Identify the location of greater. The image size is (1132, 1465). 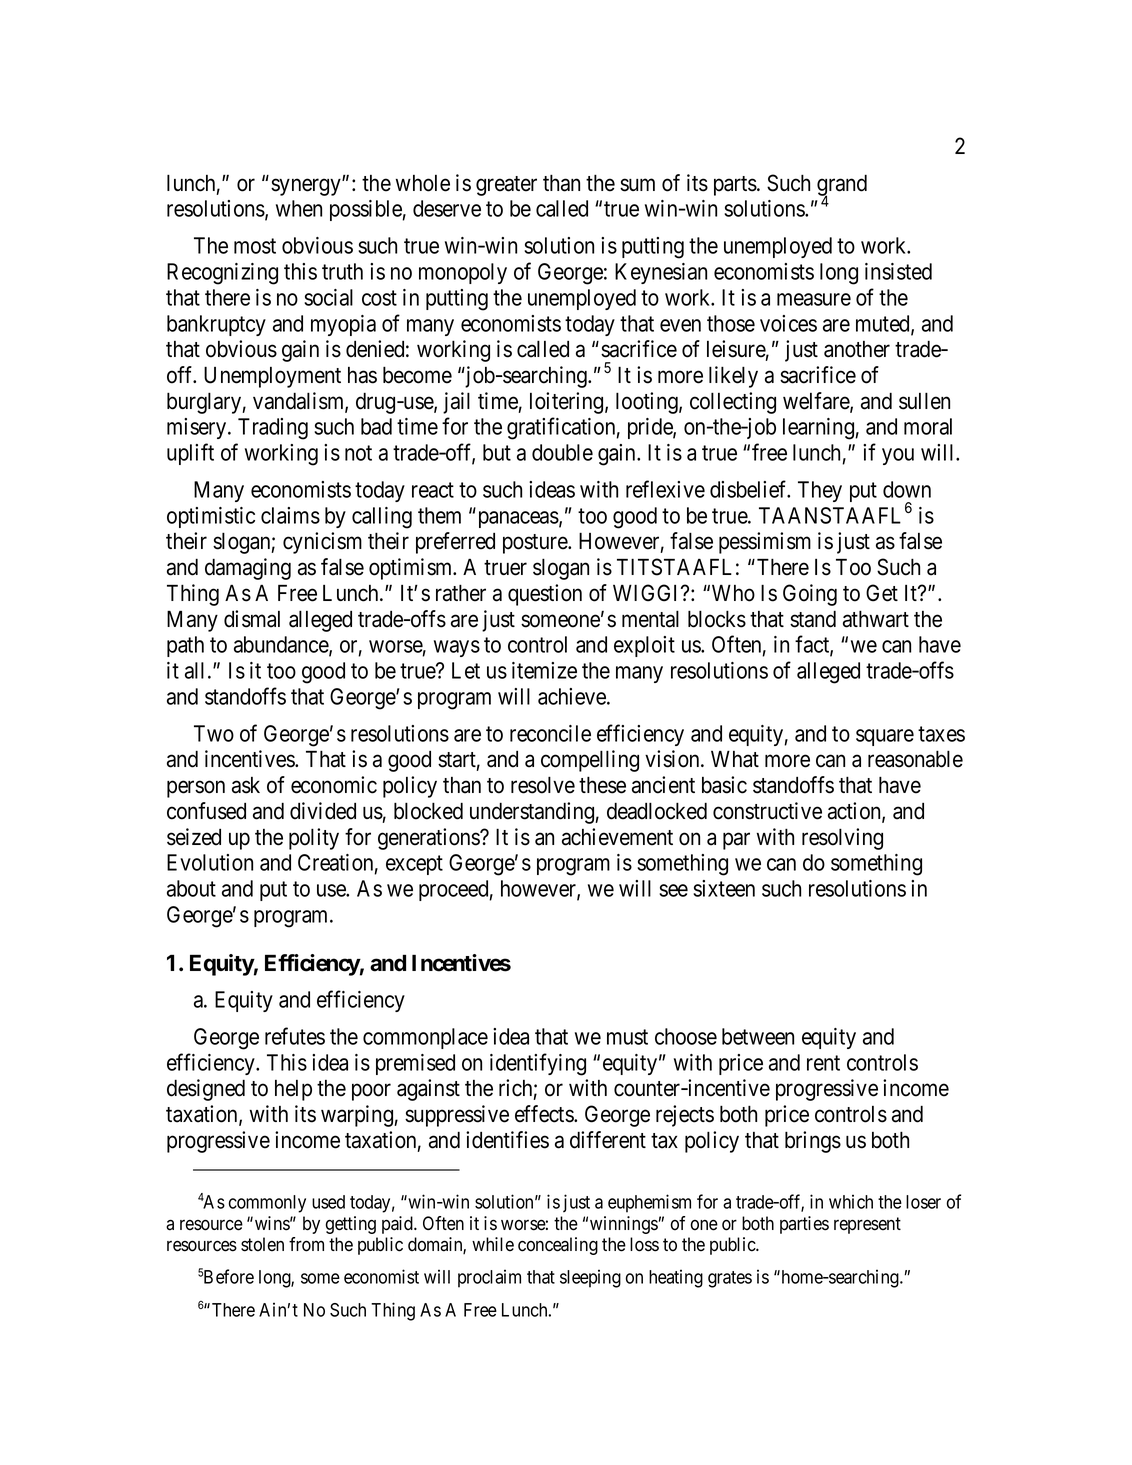
(506, 186).
